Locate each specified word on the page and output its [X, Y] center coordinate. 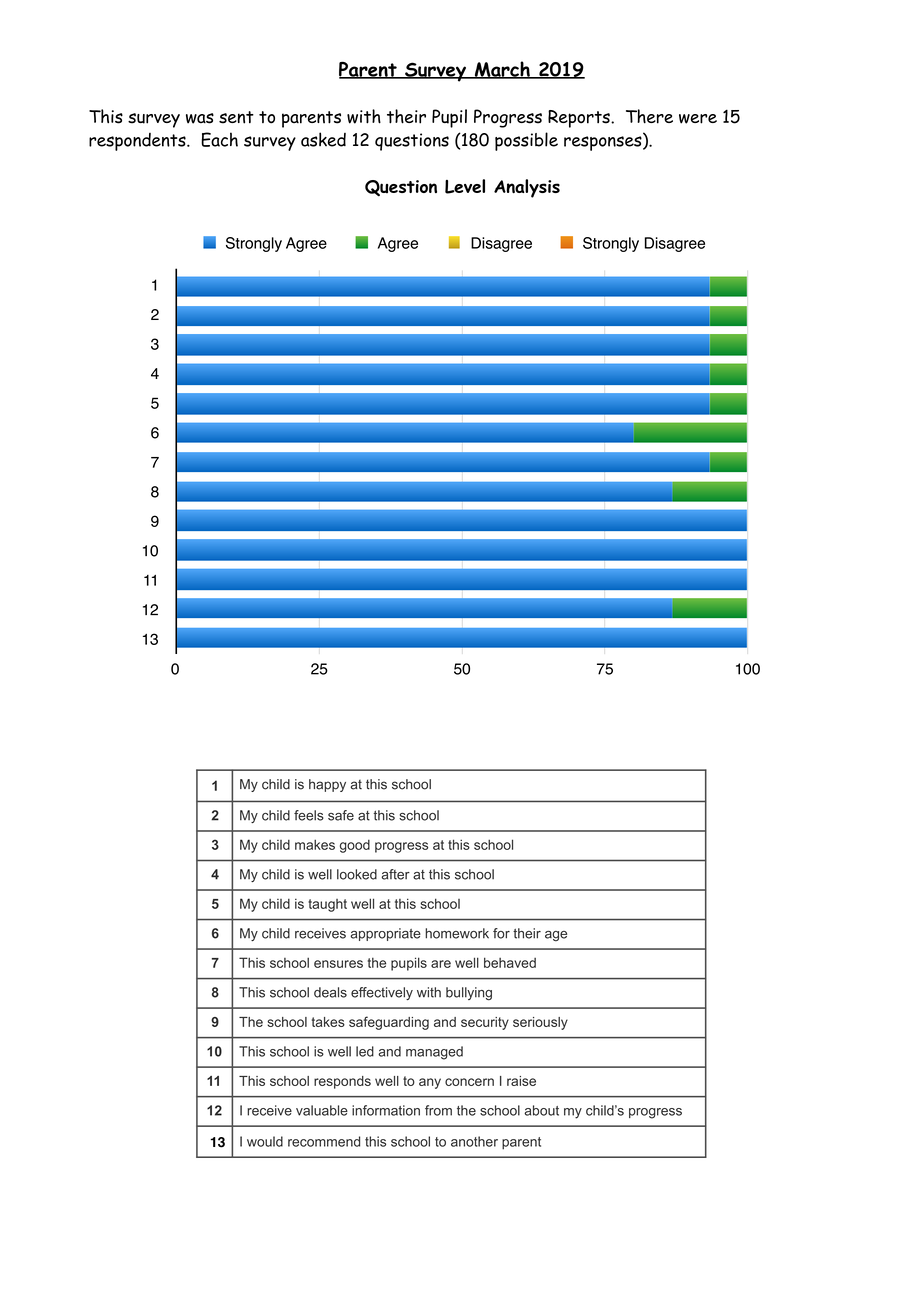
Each [219, 139]
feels [309, 815]
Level [465, 186]
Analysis [527, 188]
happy [327, 785]
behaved [510, 962]
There [649, 116]
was [200, 118]
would [265, 1141]
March [502, 70]
